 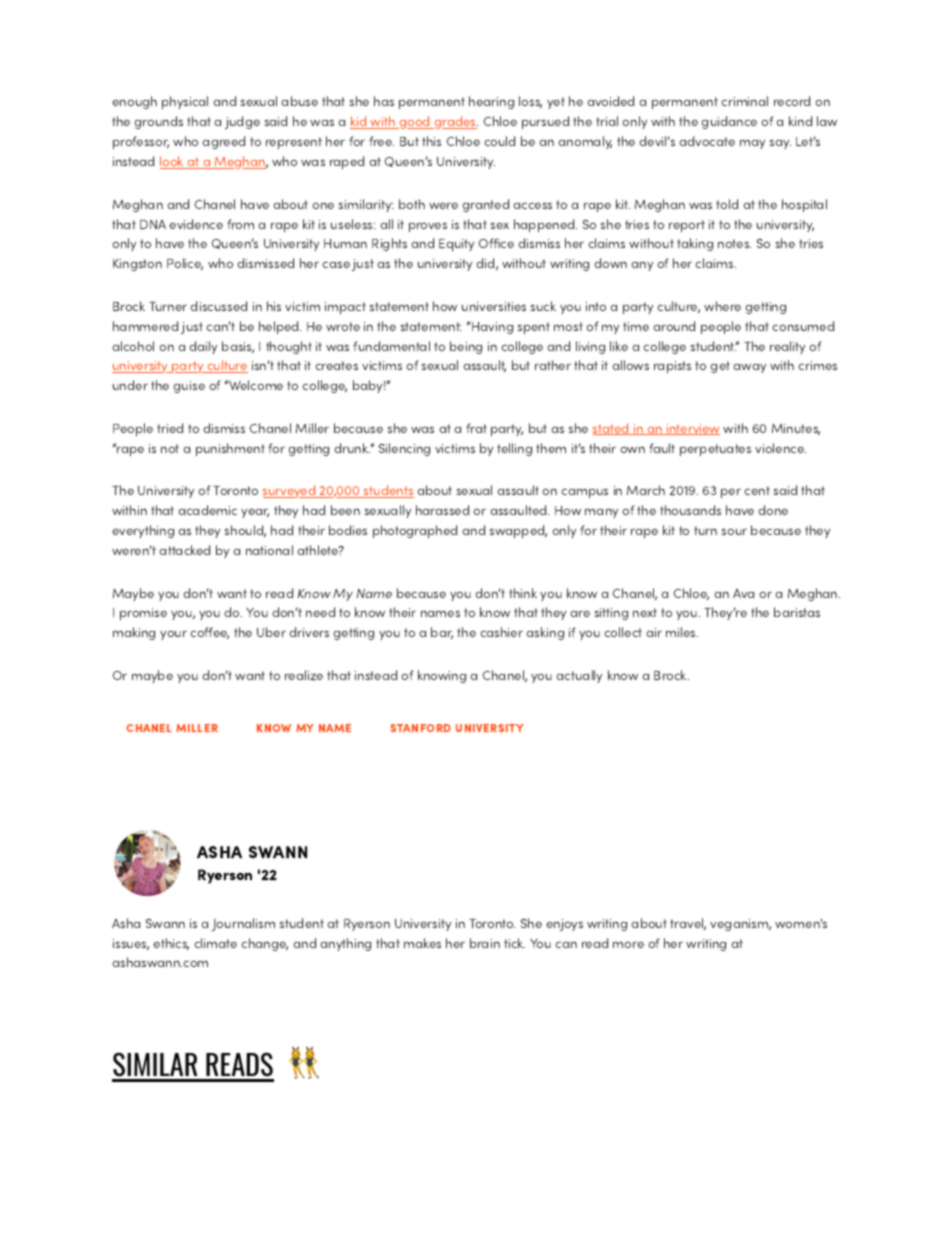 What do you see at coordinates (420, 728) in the page?
I see `STANFORD` at bounding box center [420, 728].
